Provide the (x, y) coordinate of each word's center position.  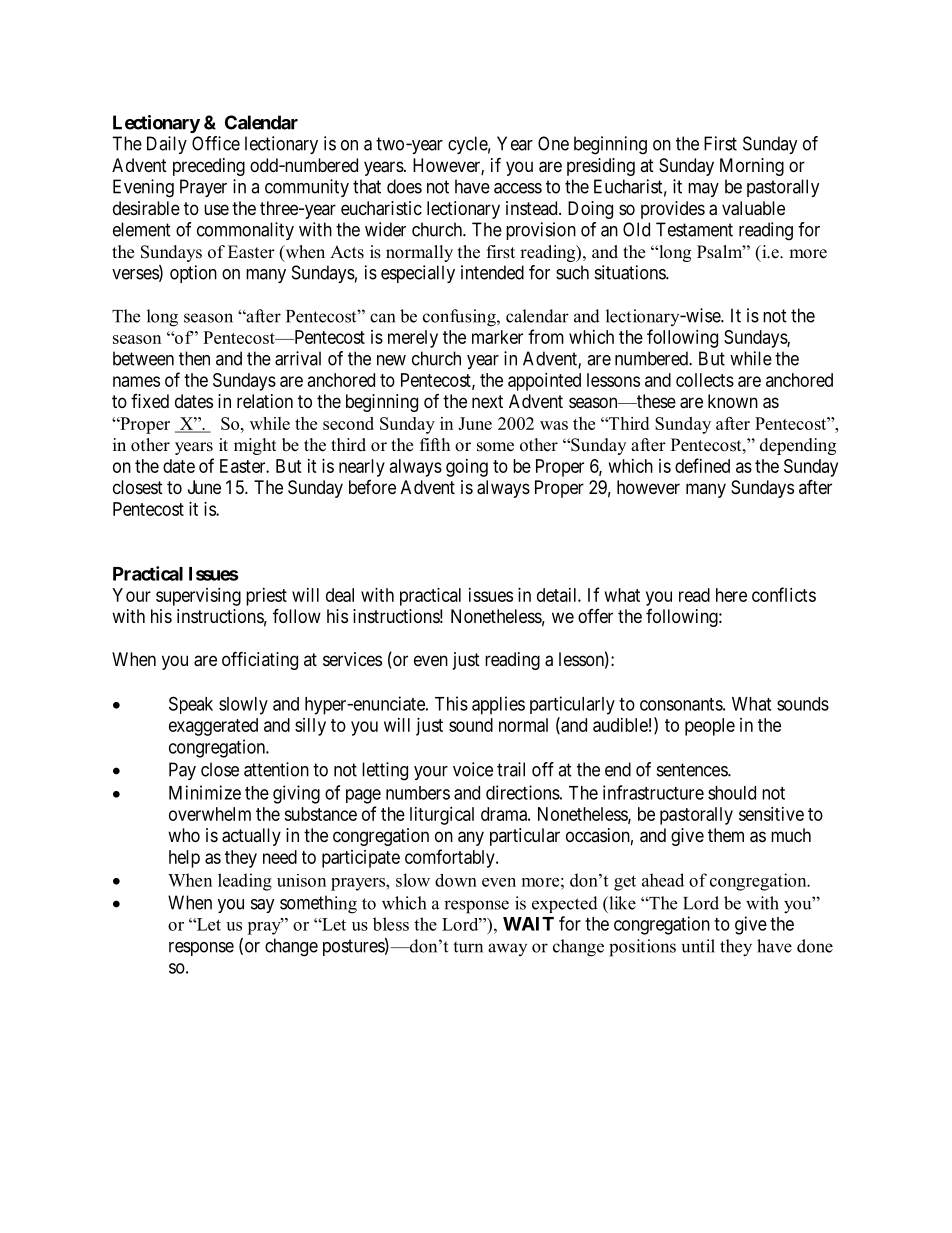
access (518, 188)
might (255, 446)
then (194, 358)
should (732, 793)
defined (702, 465)
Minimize (205, 792)
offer (595, 616)
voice (473, 769)
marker (497, 337)
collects (705, 380)
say (263, 906)
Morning (752, 167)
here (731, 595)
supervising (198, 597)
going (467, 468)
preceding (209, 167)
